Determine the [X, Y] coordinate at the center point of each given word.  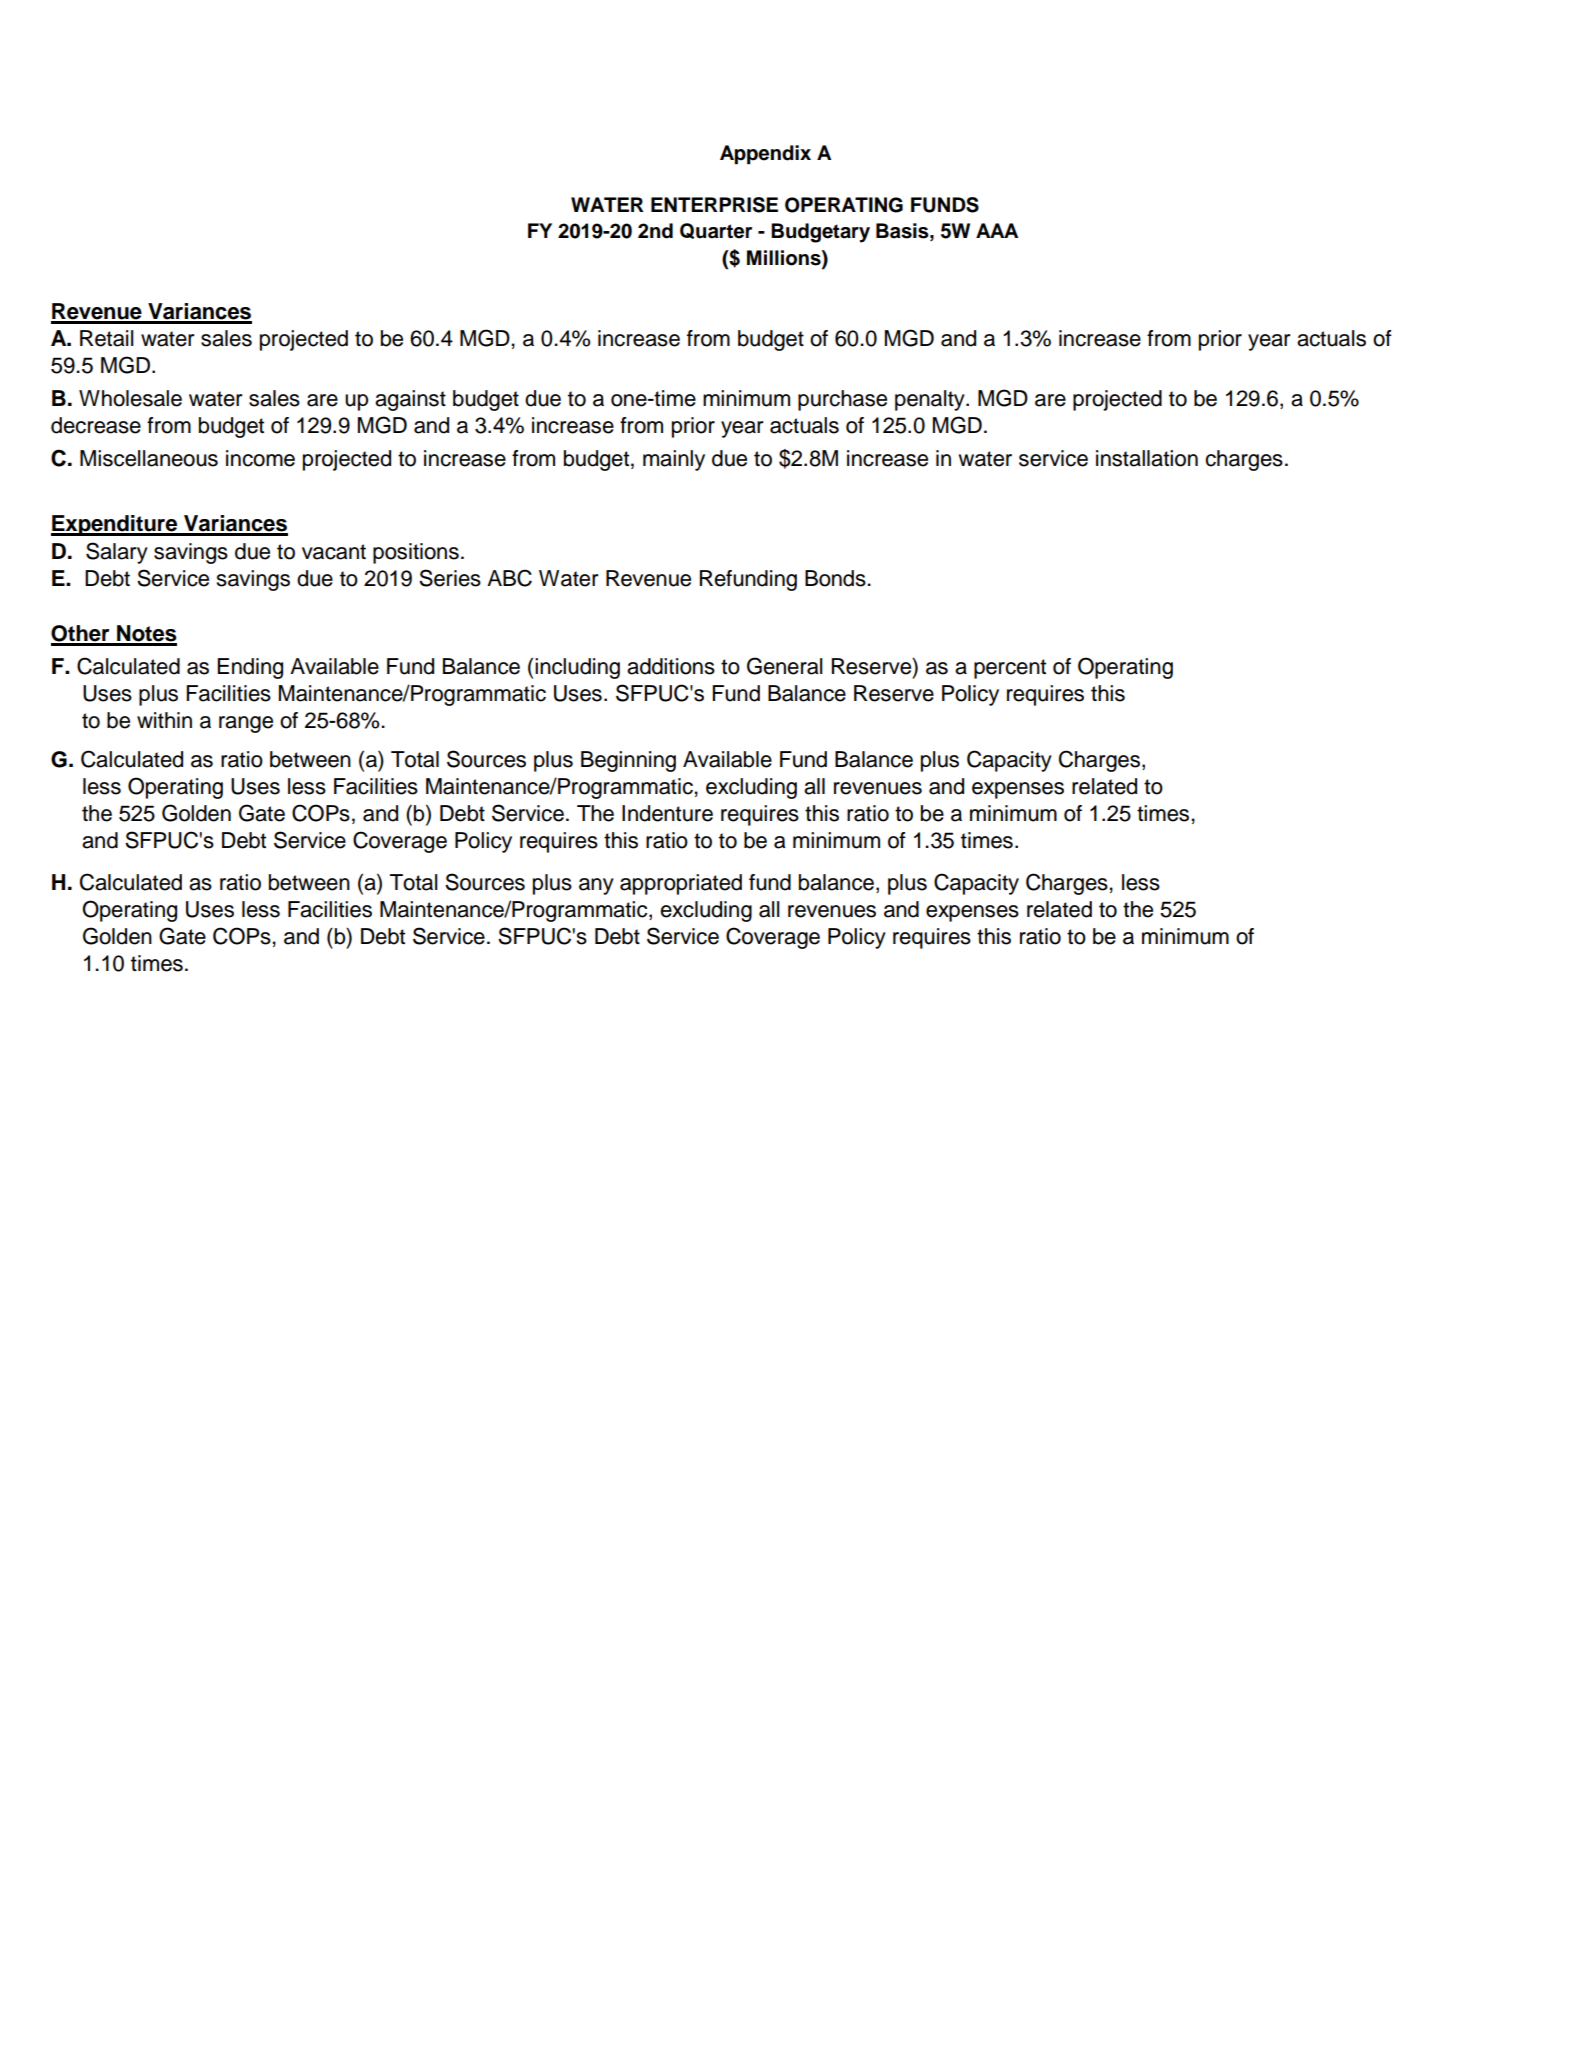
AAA [997, 230]
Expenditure [115, 525]
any [596, 886]
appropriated [681, 884]
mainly [674, 460]
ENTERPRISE [714, 205]
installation [1147, 458]
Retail [107, 338]
